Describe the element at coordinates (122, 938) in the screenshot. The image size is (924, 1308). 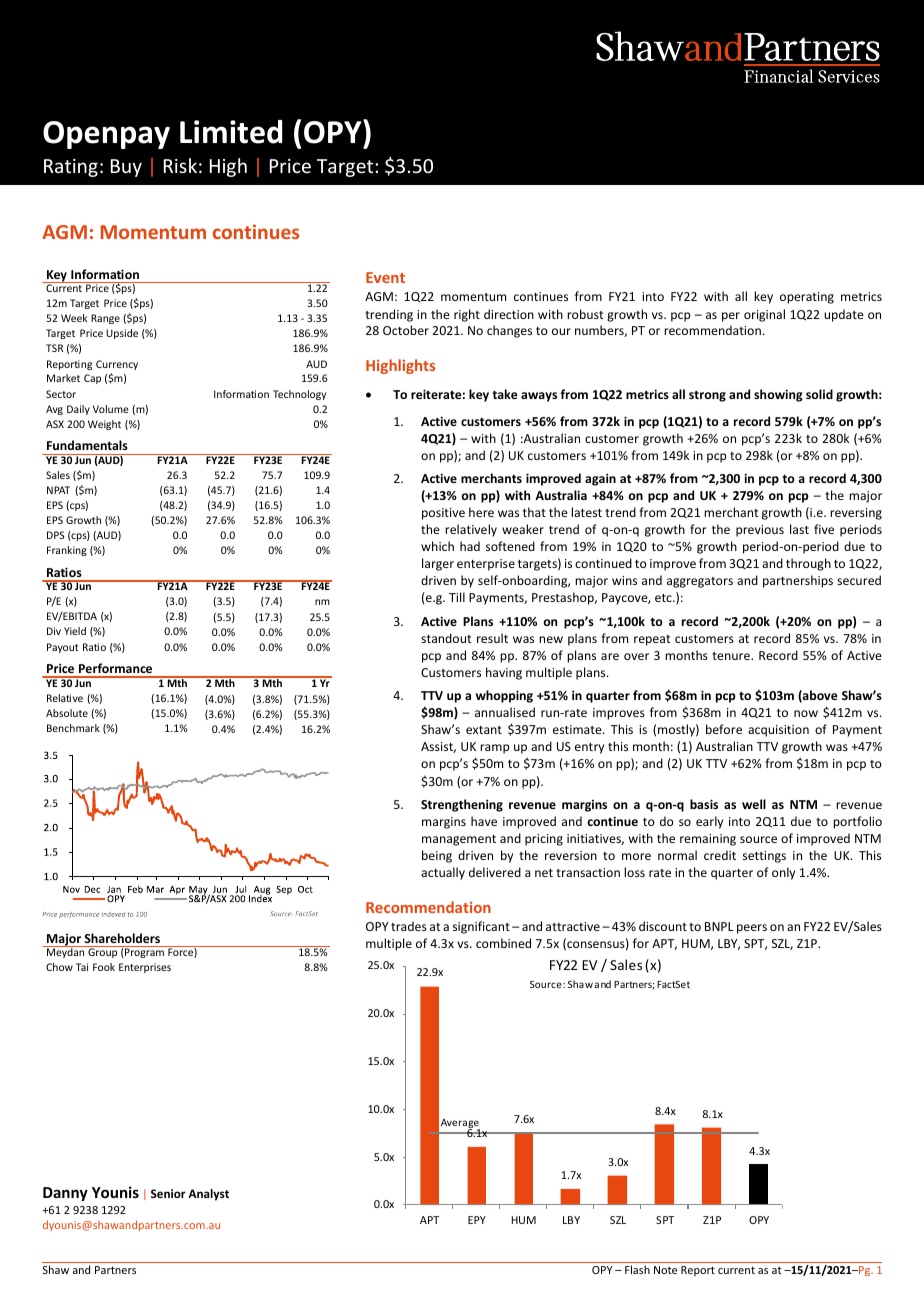
I see `Shareholders` at that location.
